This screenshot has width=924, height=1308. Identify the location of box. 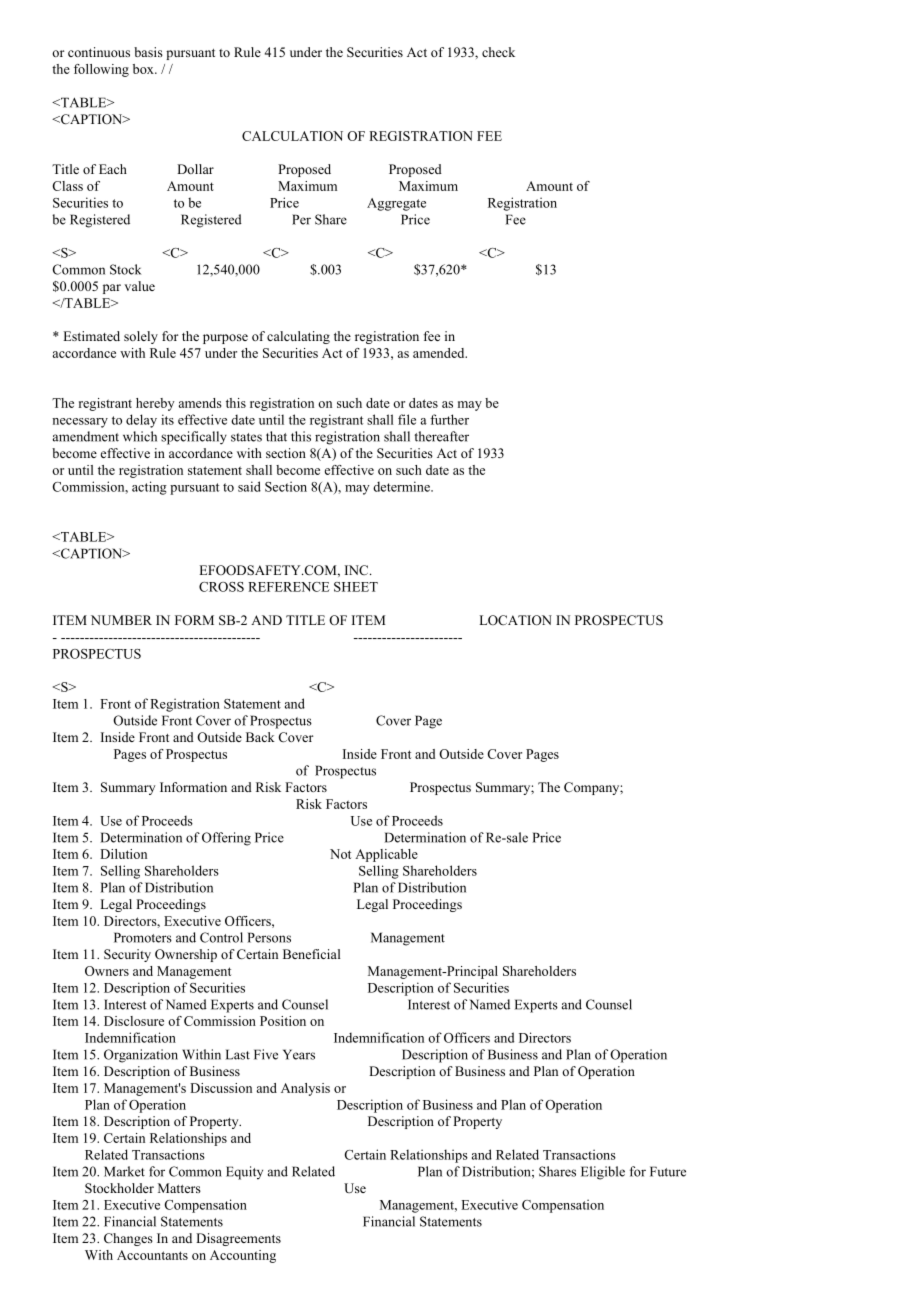
(144, 69).
